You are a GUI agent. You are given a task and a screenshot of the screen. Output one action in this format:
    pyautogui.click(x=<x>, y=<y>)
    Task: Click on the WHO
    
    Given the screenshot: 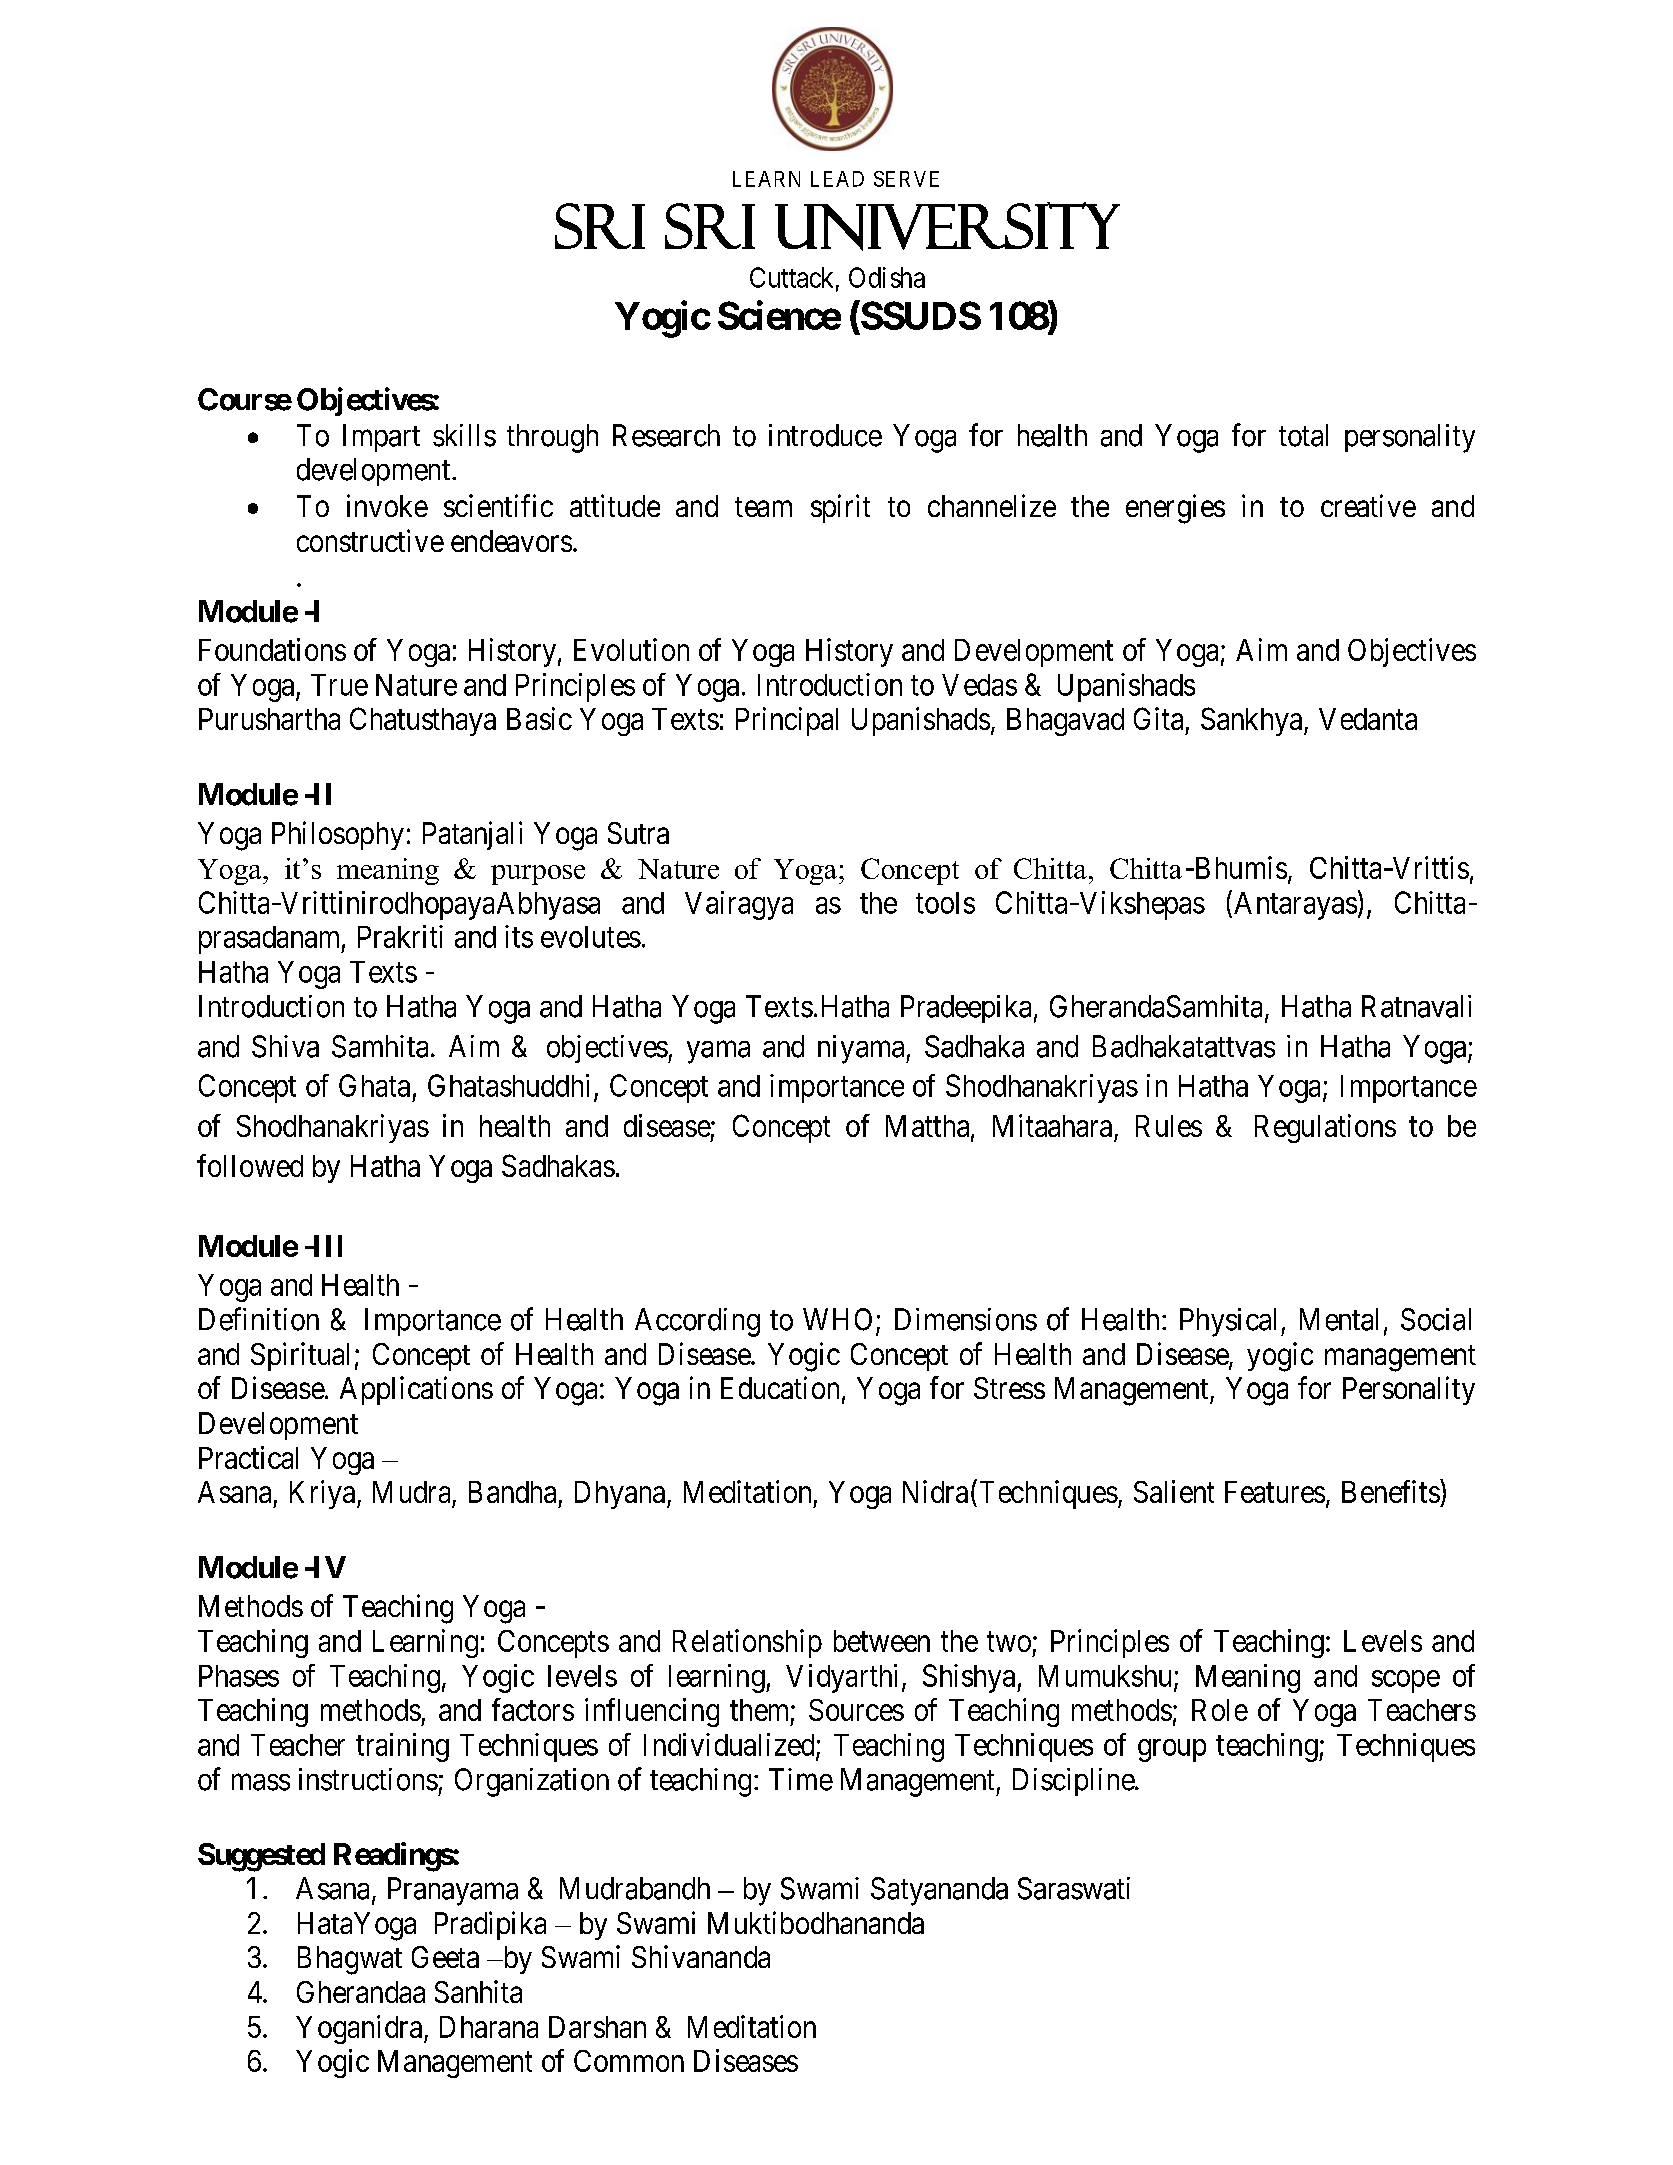 What is the action you would take?
    pyautogui.click(x=837, y=1319)
